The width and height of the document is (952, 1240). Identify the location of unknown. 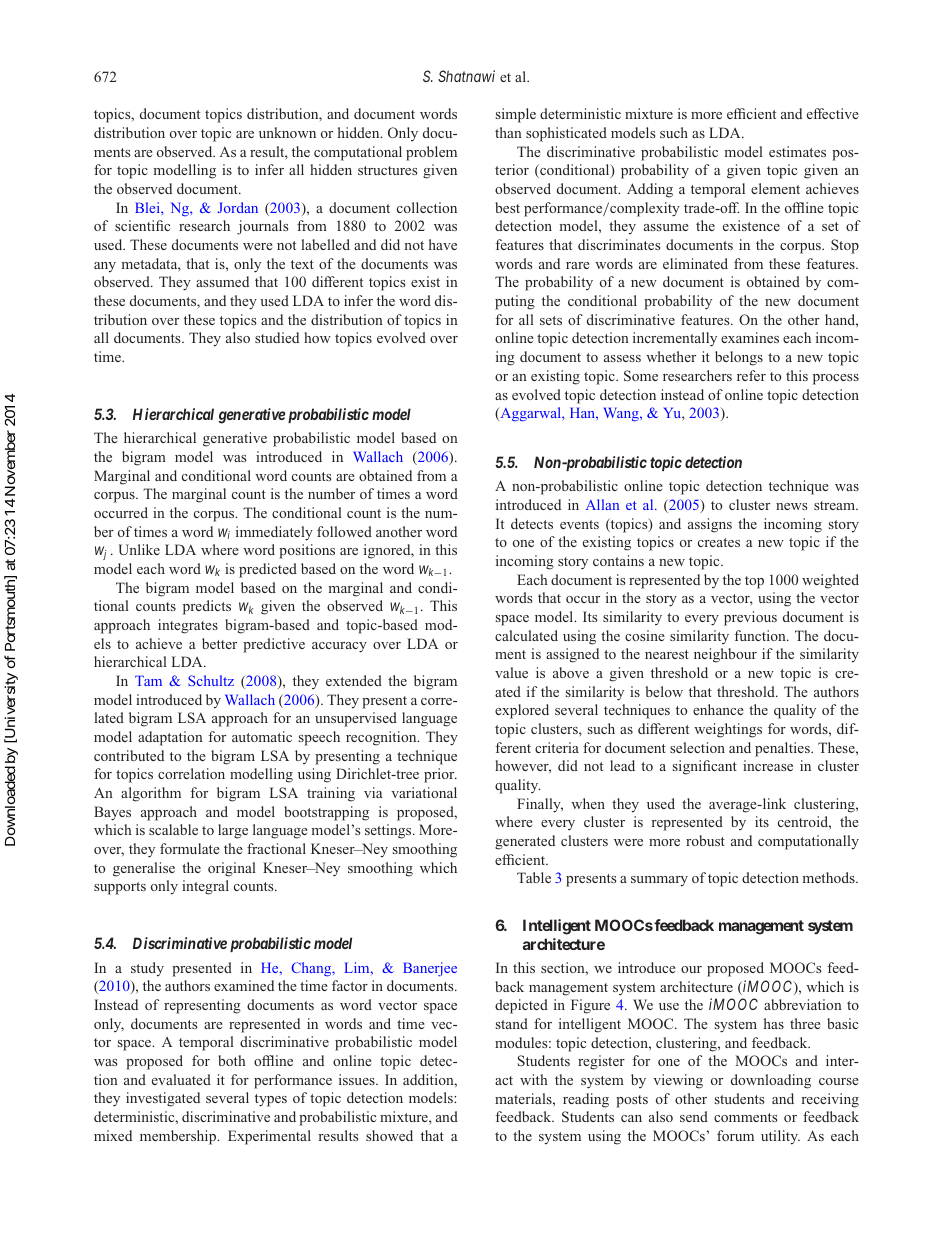
(287, 132).
